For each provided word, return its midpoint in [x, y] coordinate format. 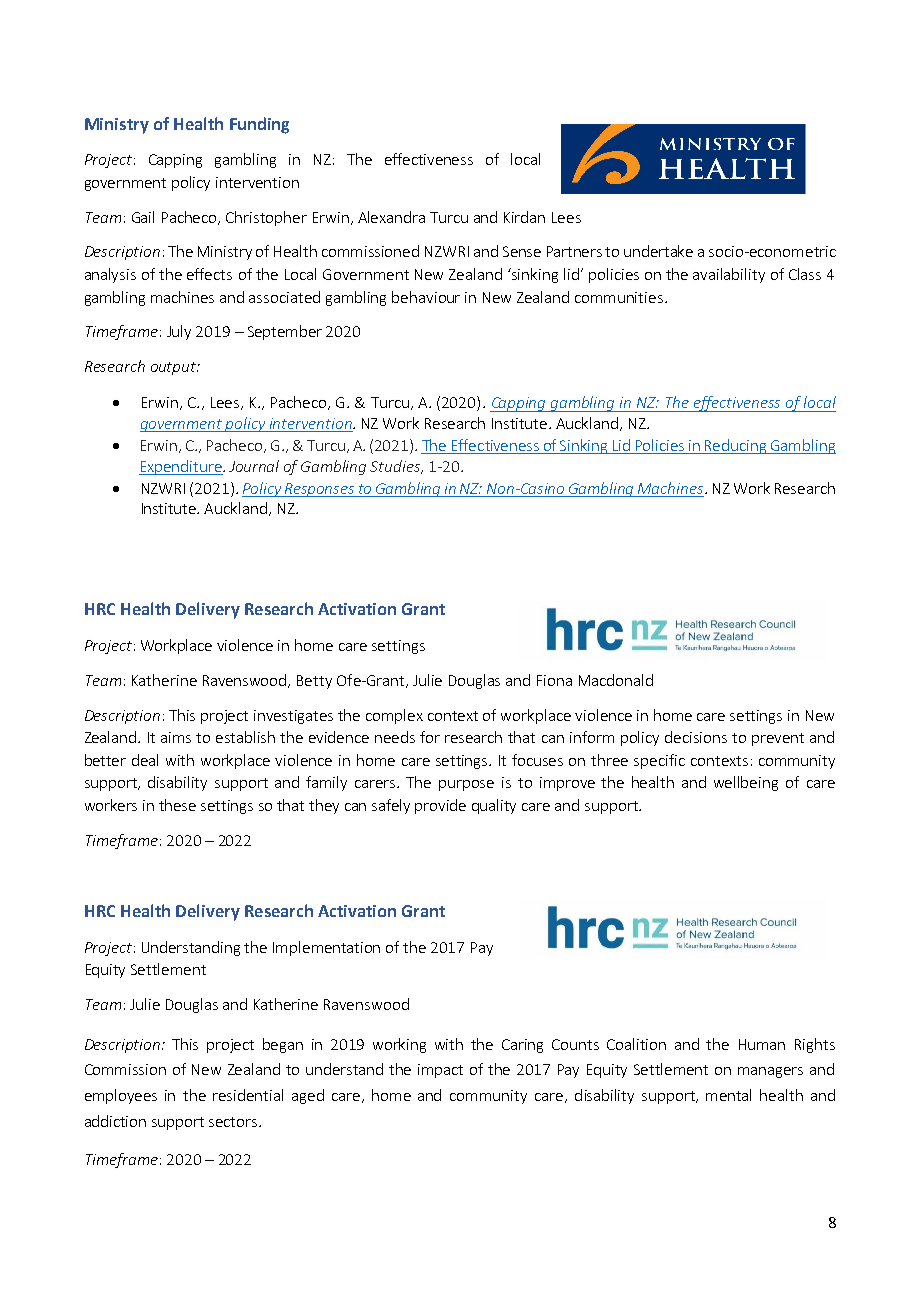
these [177, 805]
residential [248, 1095]
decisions [696, 737]
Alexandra [391, 217]
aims [176, 737]
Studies [396, 467]
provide [440, 806]
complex [394, 716]
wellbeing [746, 783]
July [179, 332]
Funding [259, 125]
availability [729, 275]
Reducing [736, 446]
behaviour [426, 297]
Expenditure [181, 467]
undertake [658, 251]
